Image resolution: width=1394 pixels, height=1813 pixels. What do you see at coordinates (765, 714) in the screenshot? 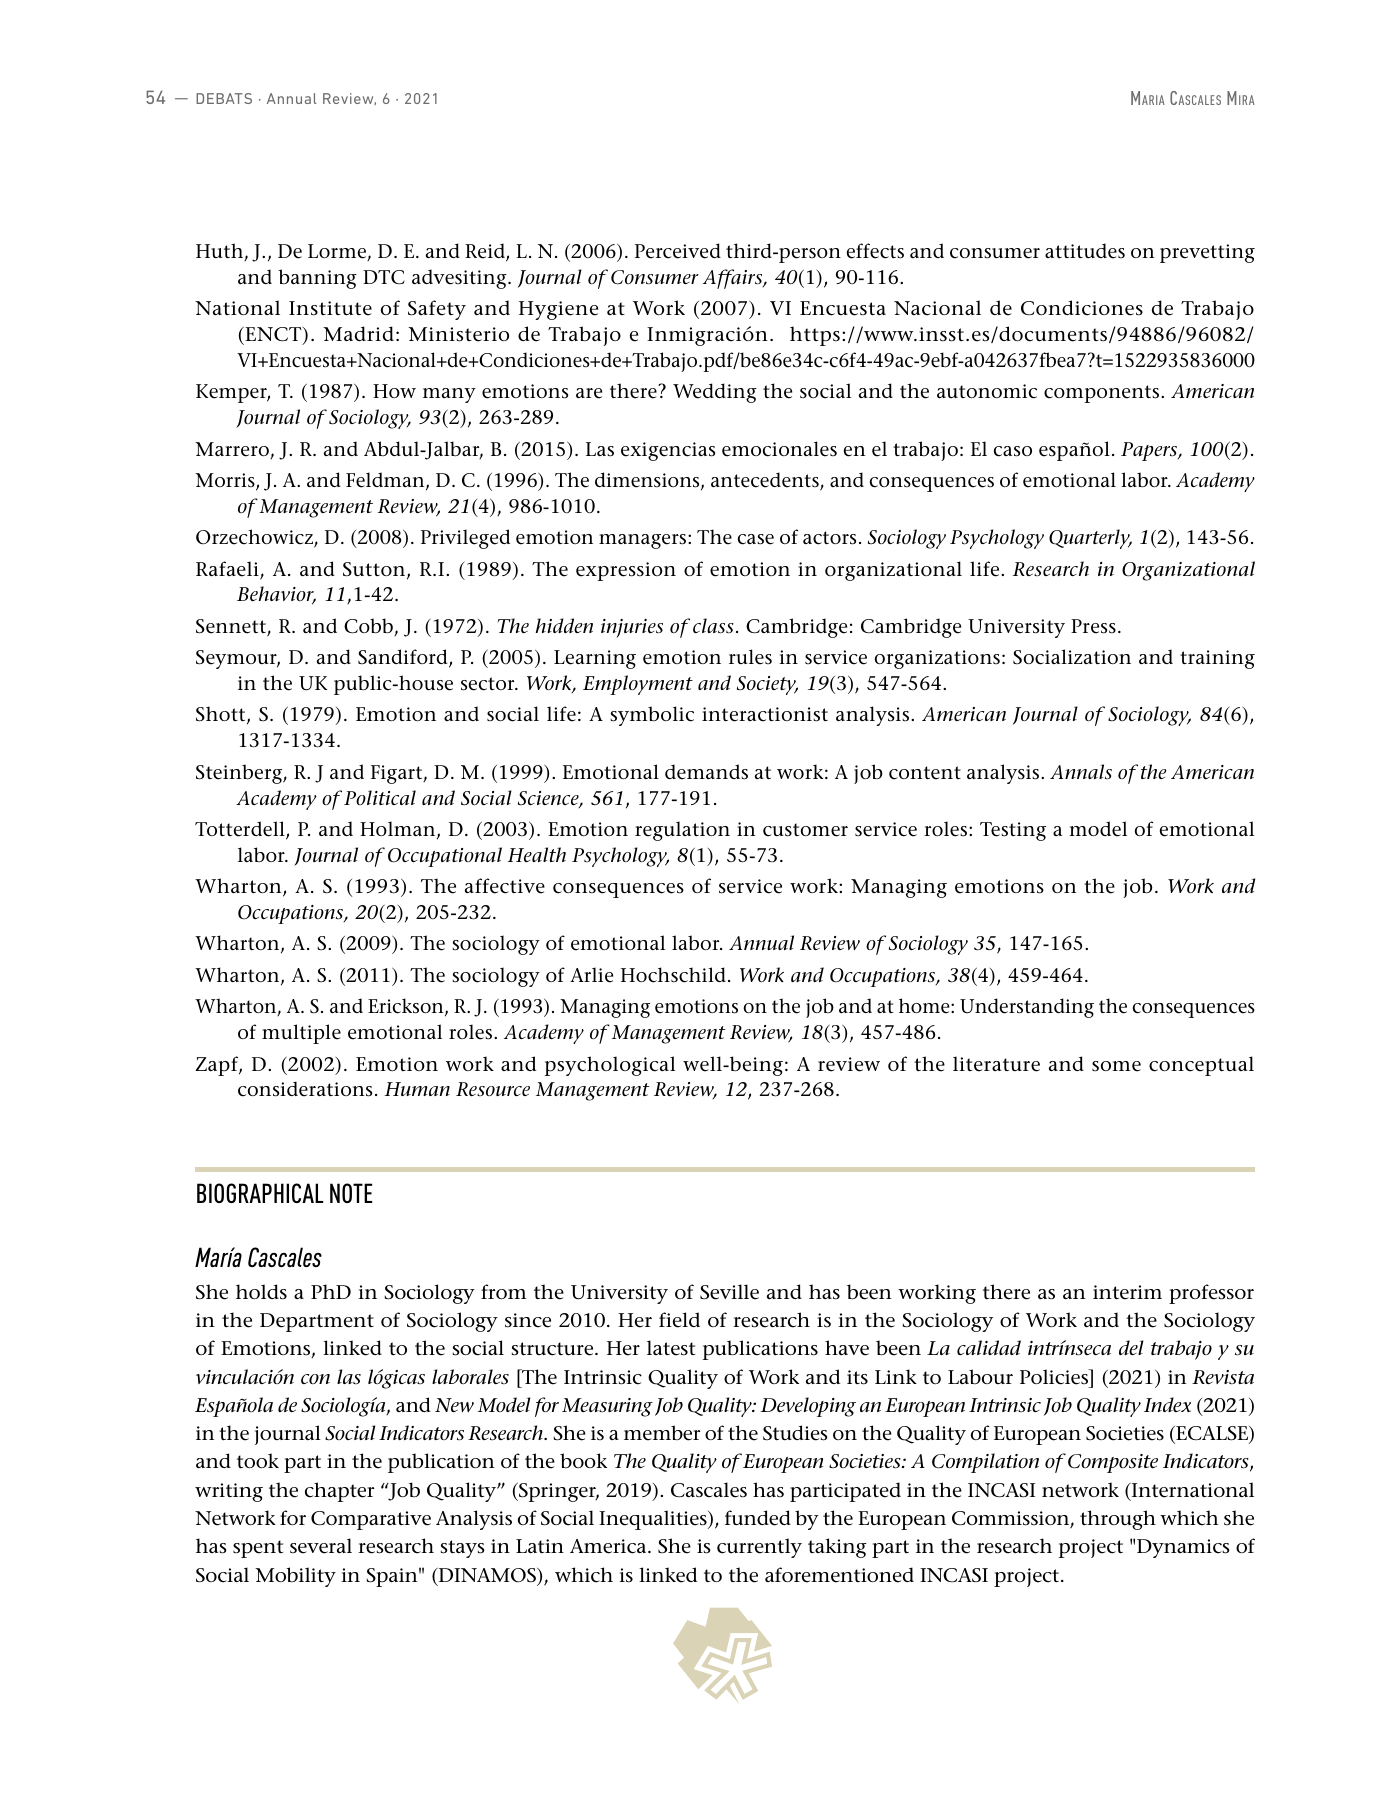
I see `interactionist` at bounding box center [765, 714].
